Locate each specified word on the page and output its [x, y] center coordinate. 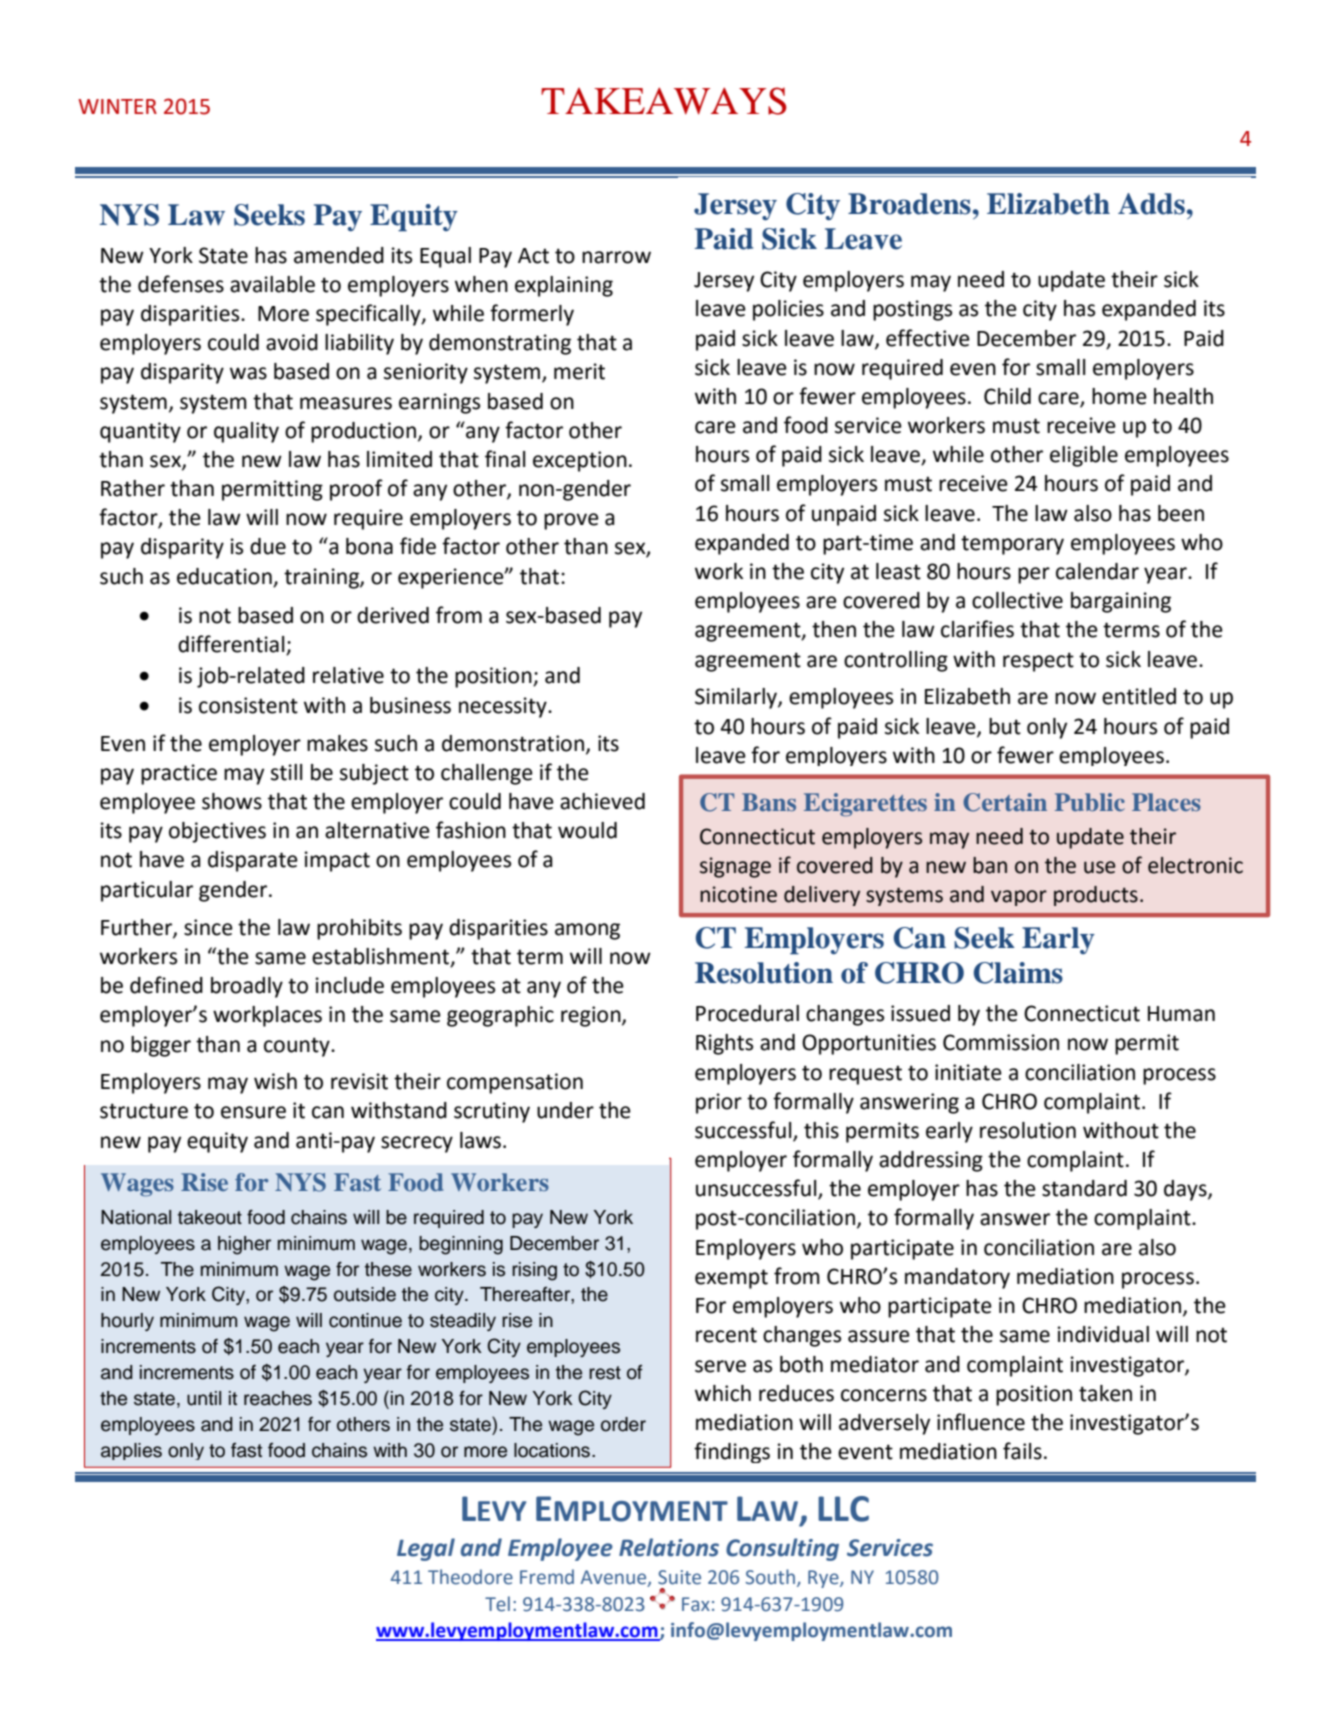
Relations [669, 1547]
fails [1022, 1451]
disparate [253, 861]
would [587, 830]
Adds [1151, 204]
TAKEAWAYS [664, 101]
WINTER [117, 106]
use [1100, 867]
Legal [426, 1549]
